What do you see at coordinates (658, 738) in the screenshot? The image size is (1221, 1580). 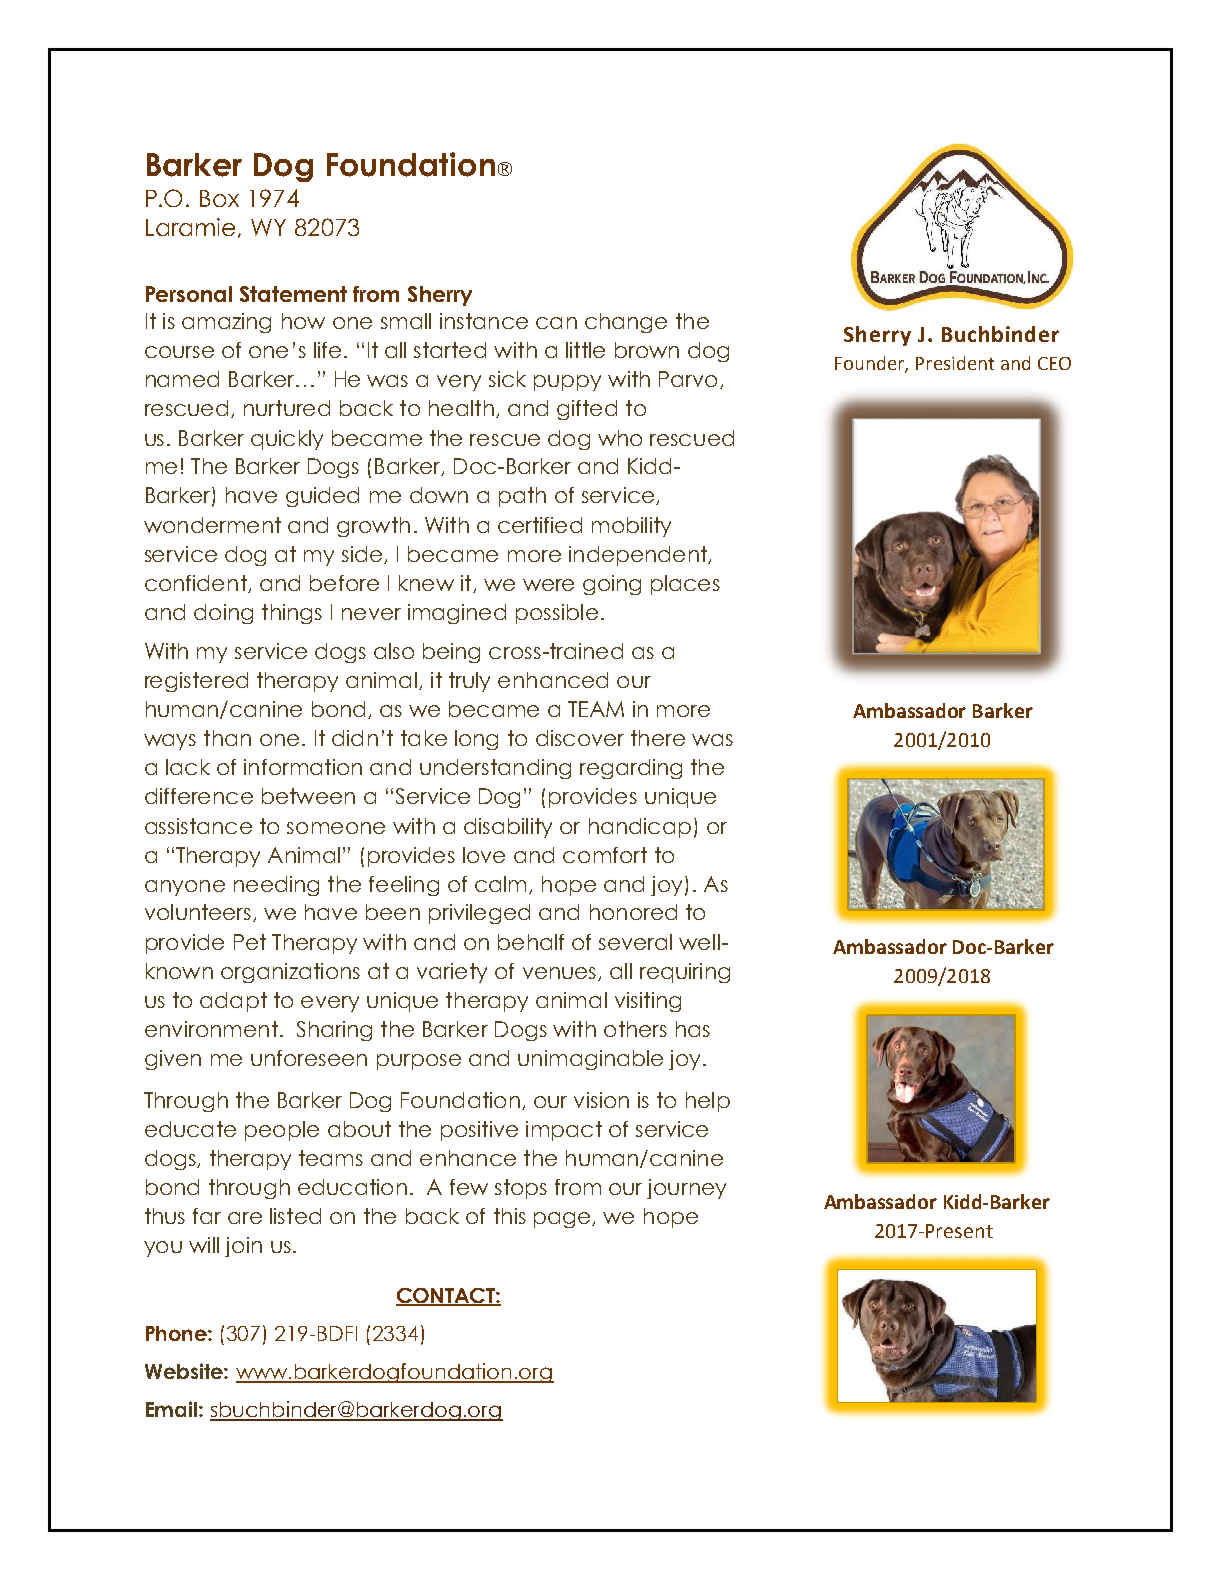 I see `there` at bounding box center [658, 738].
